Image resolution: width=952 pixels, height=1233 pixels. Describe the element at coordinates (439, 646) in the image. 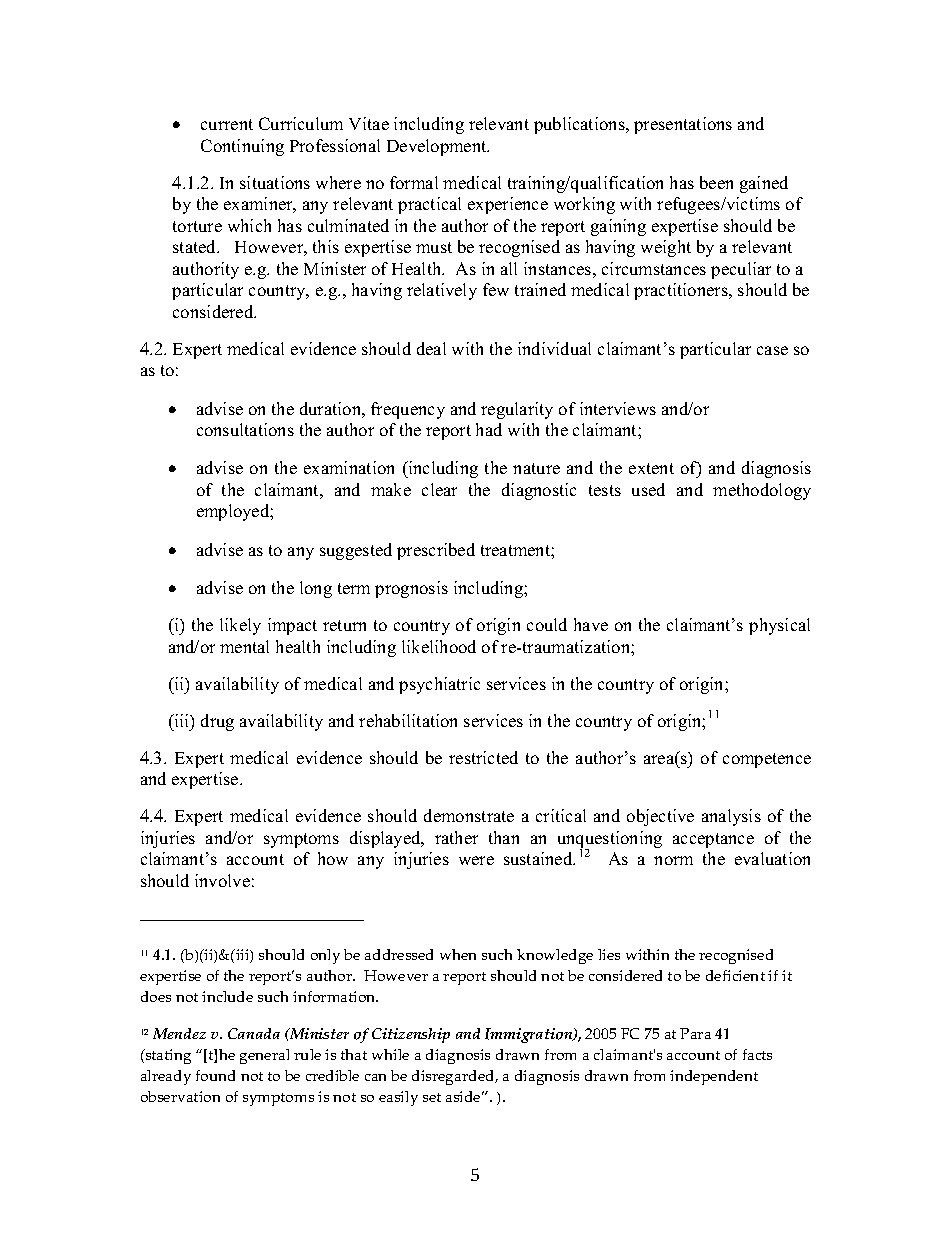

I see `likelihood` at that location.
